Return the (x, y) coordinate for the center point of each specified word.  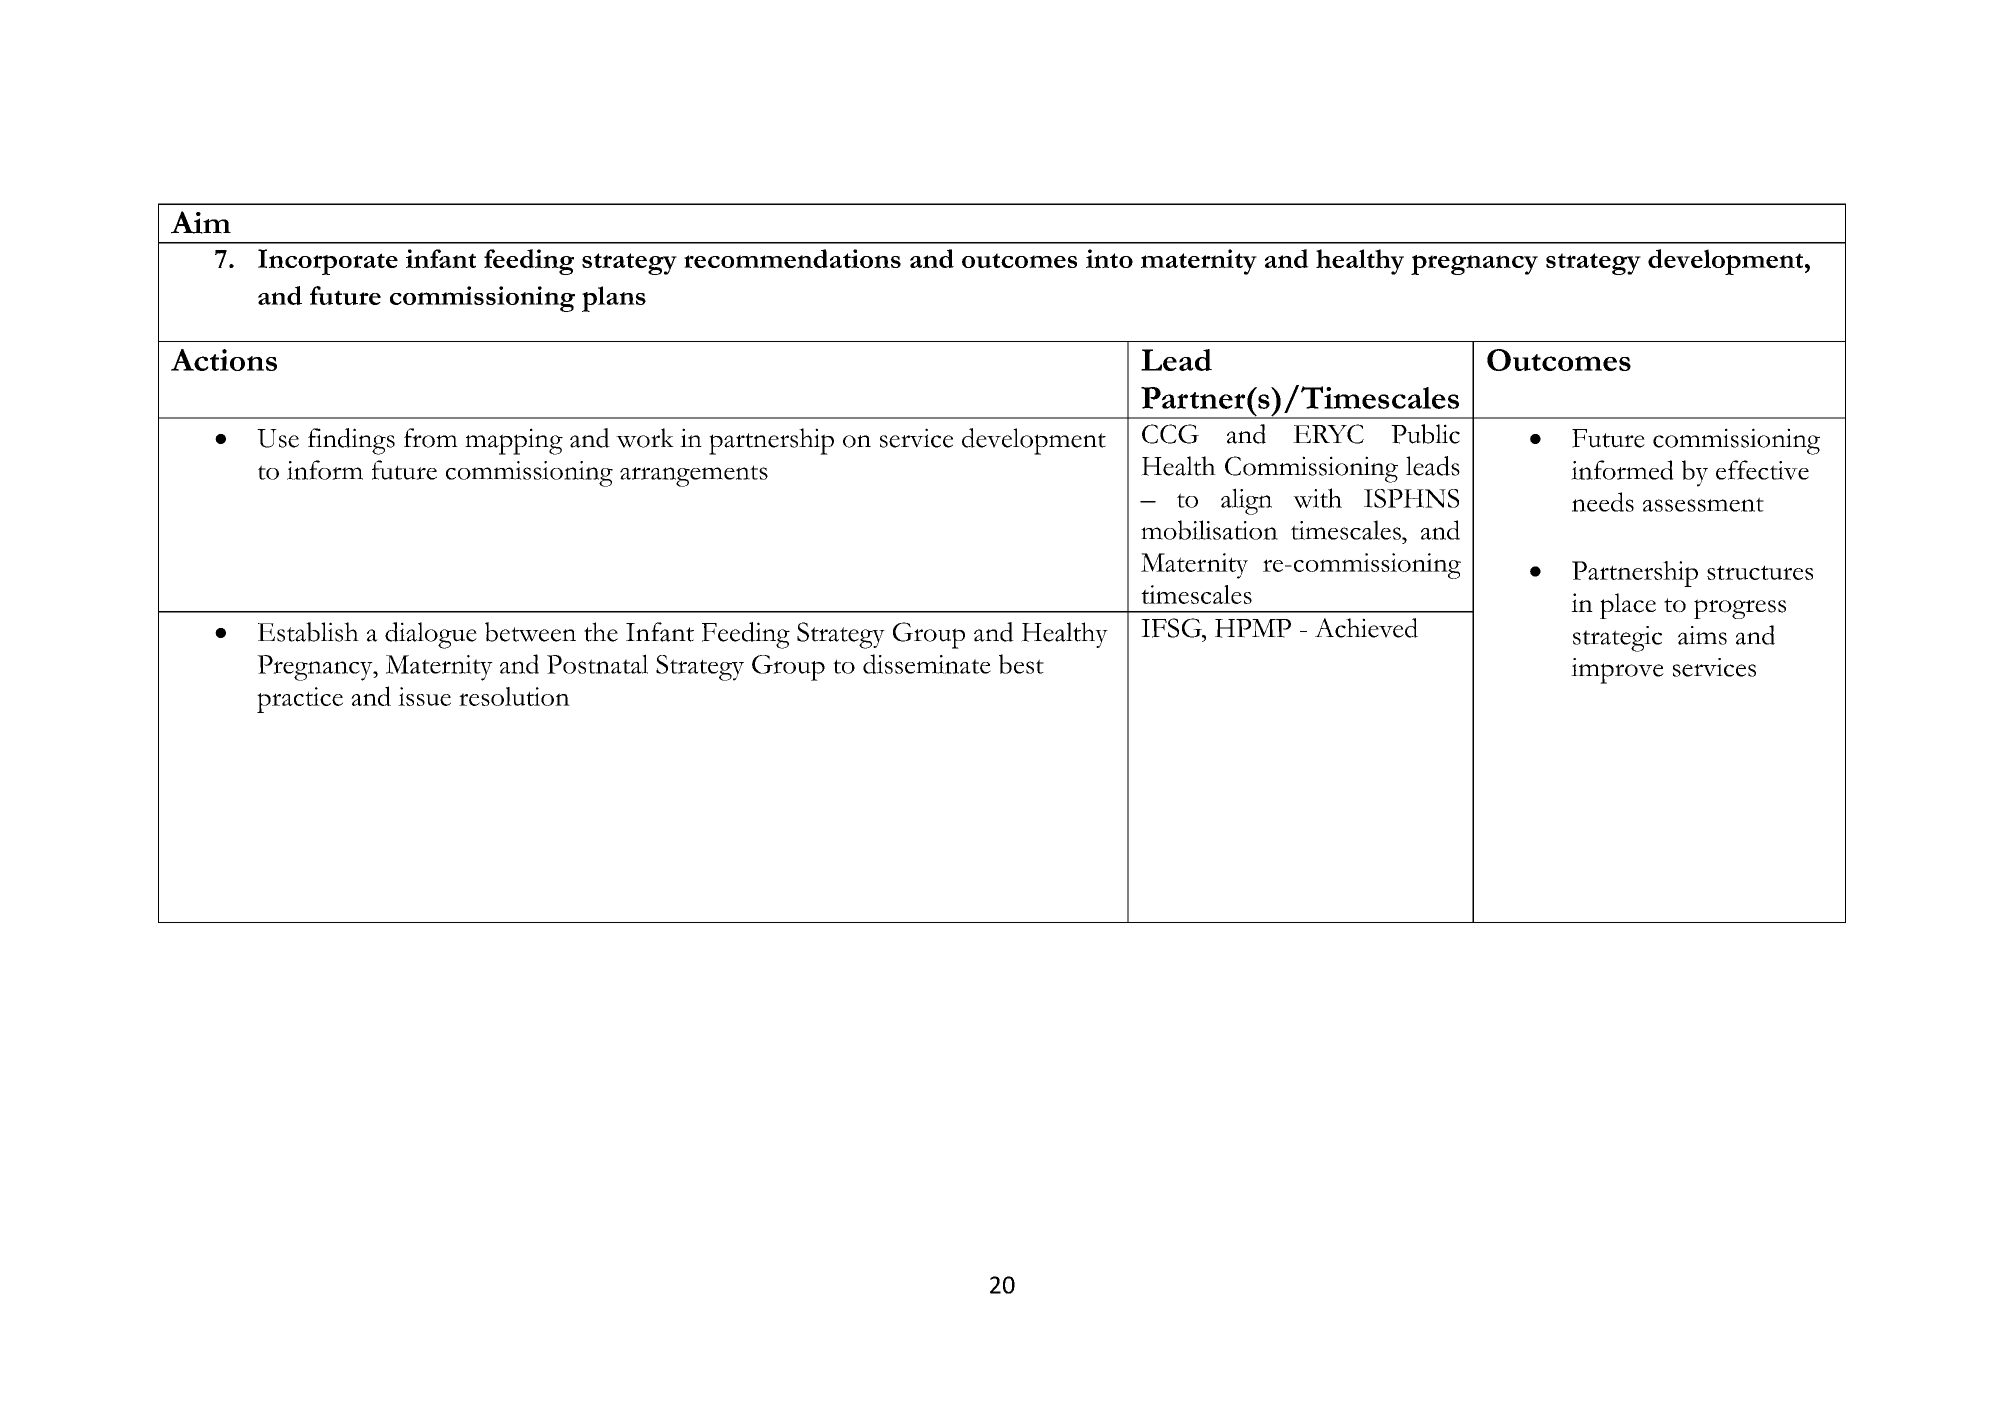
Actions (224, 360)
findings (351, 441)
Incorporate (328, 262)
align (1246, 501)
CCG (1170, 434)
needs (1603, 502)
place (1628, 606)
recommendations (792, 258)
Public (1425, 434)
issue (424, 696)
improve (1617, 671)
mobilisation (1209, 530)
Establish (308, 632)
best (1021, 664)
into (1109, 258)
